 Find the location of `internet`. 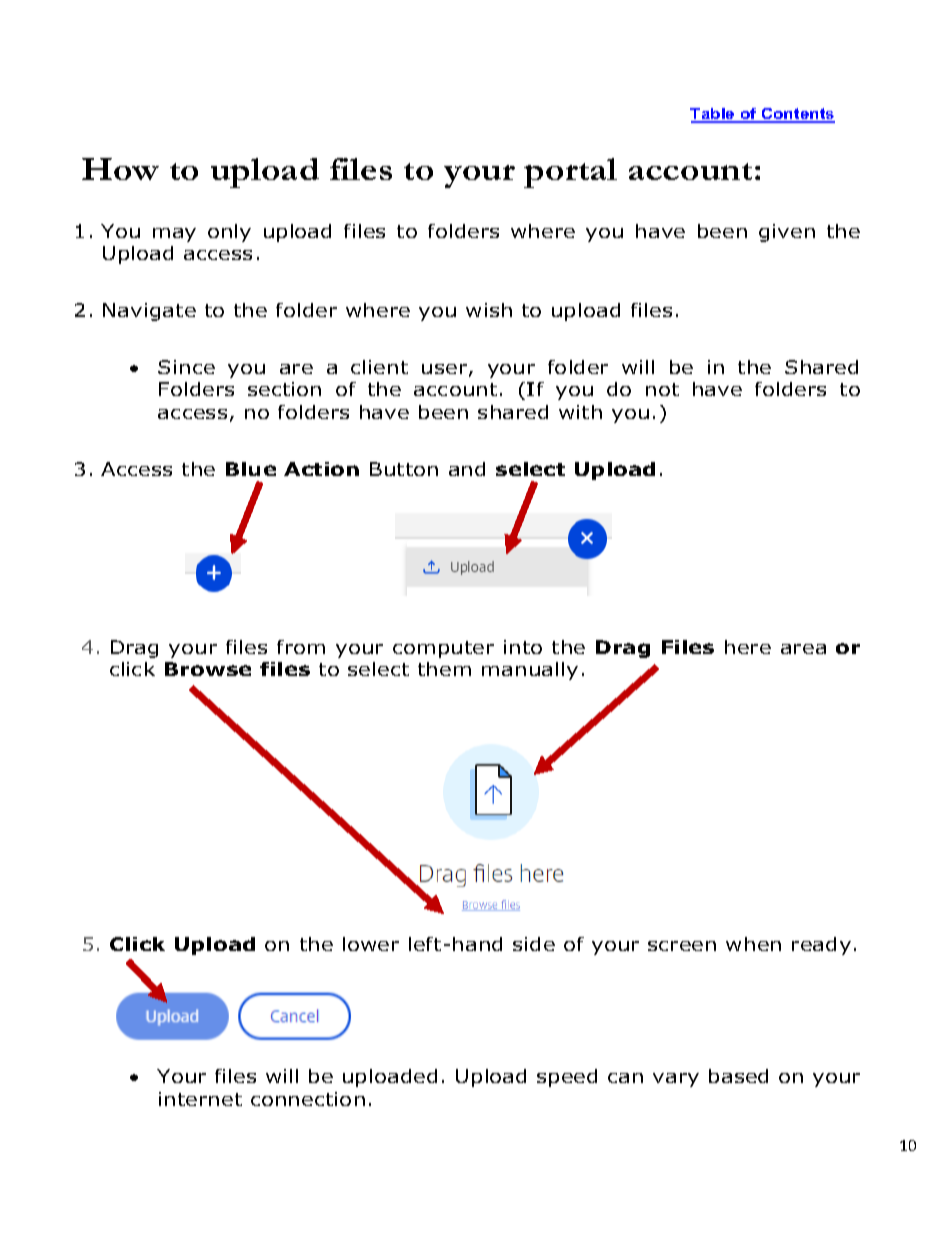

internet is located at coordinates (200, 1099).
